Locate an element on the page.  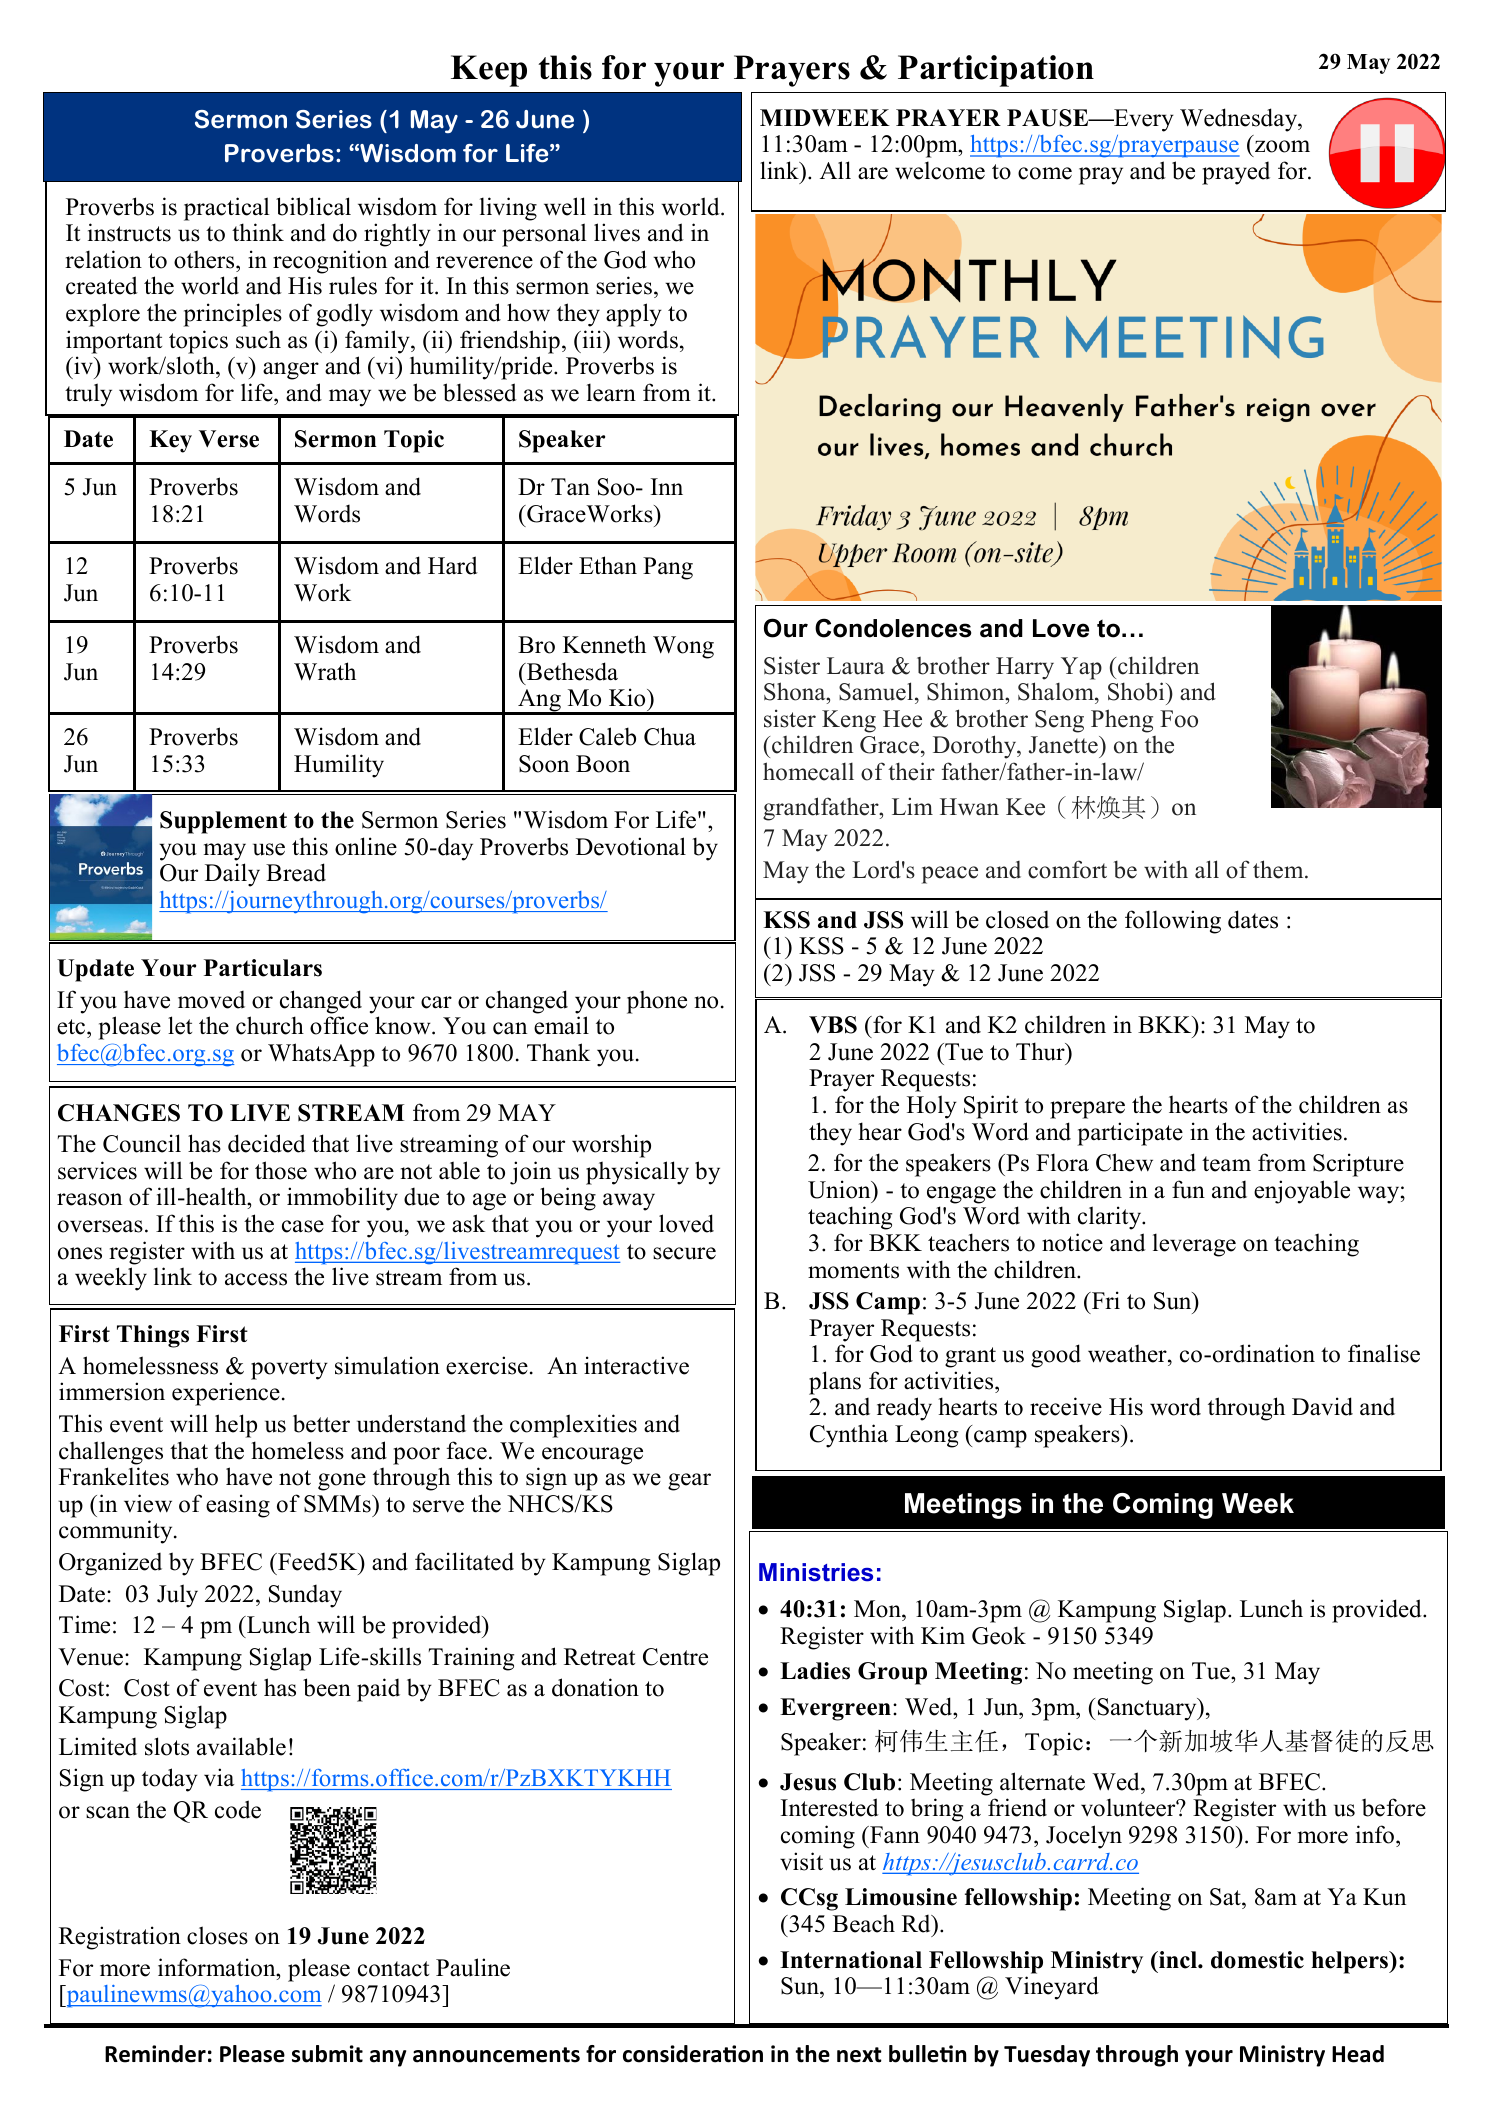
secure is located at coordinates (684, 1253).
